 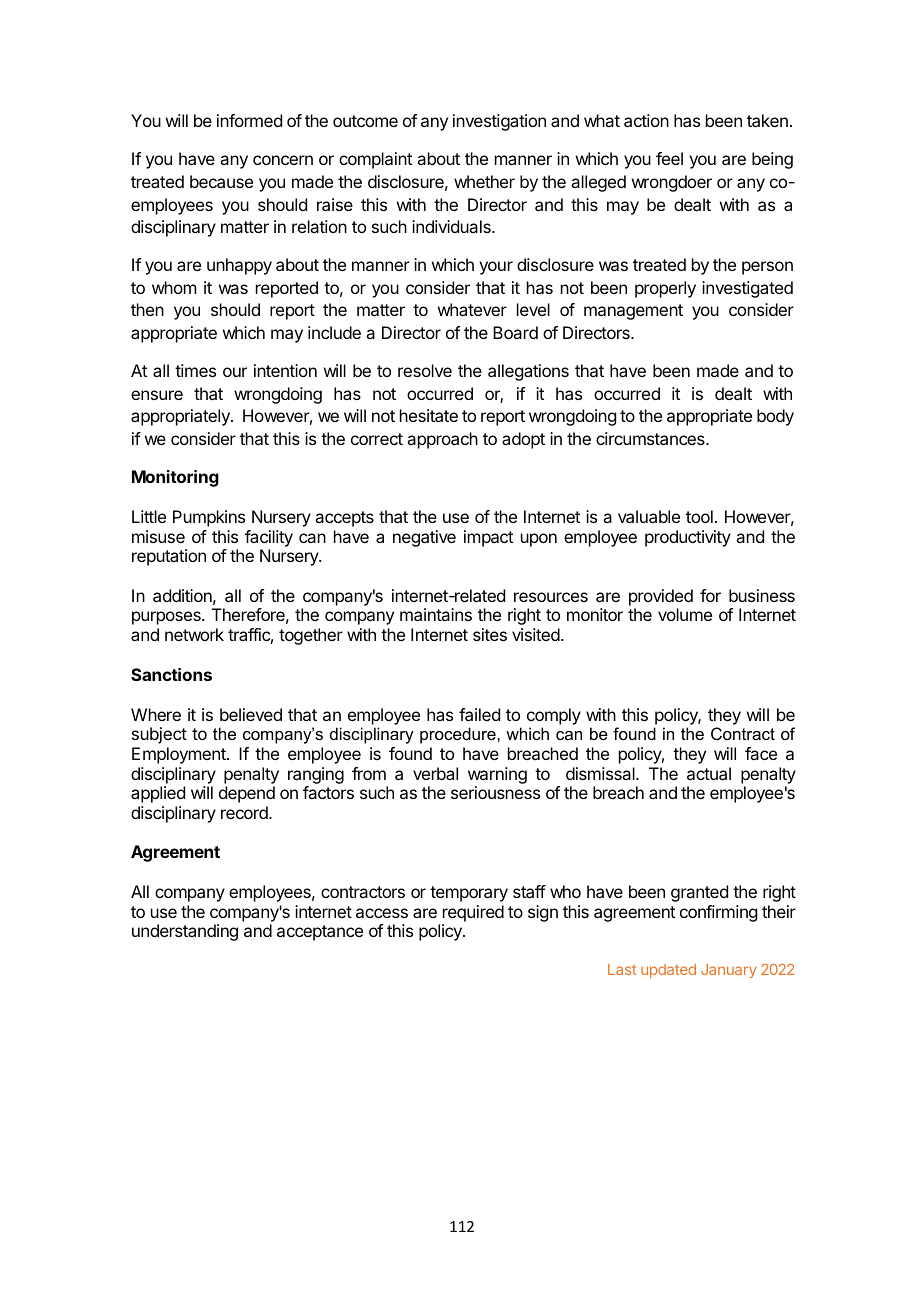 What do you see at coordinates (269, 538) in the document?
I see `facility` at bounding box center [269, 538].
